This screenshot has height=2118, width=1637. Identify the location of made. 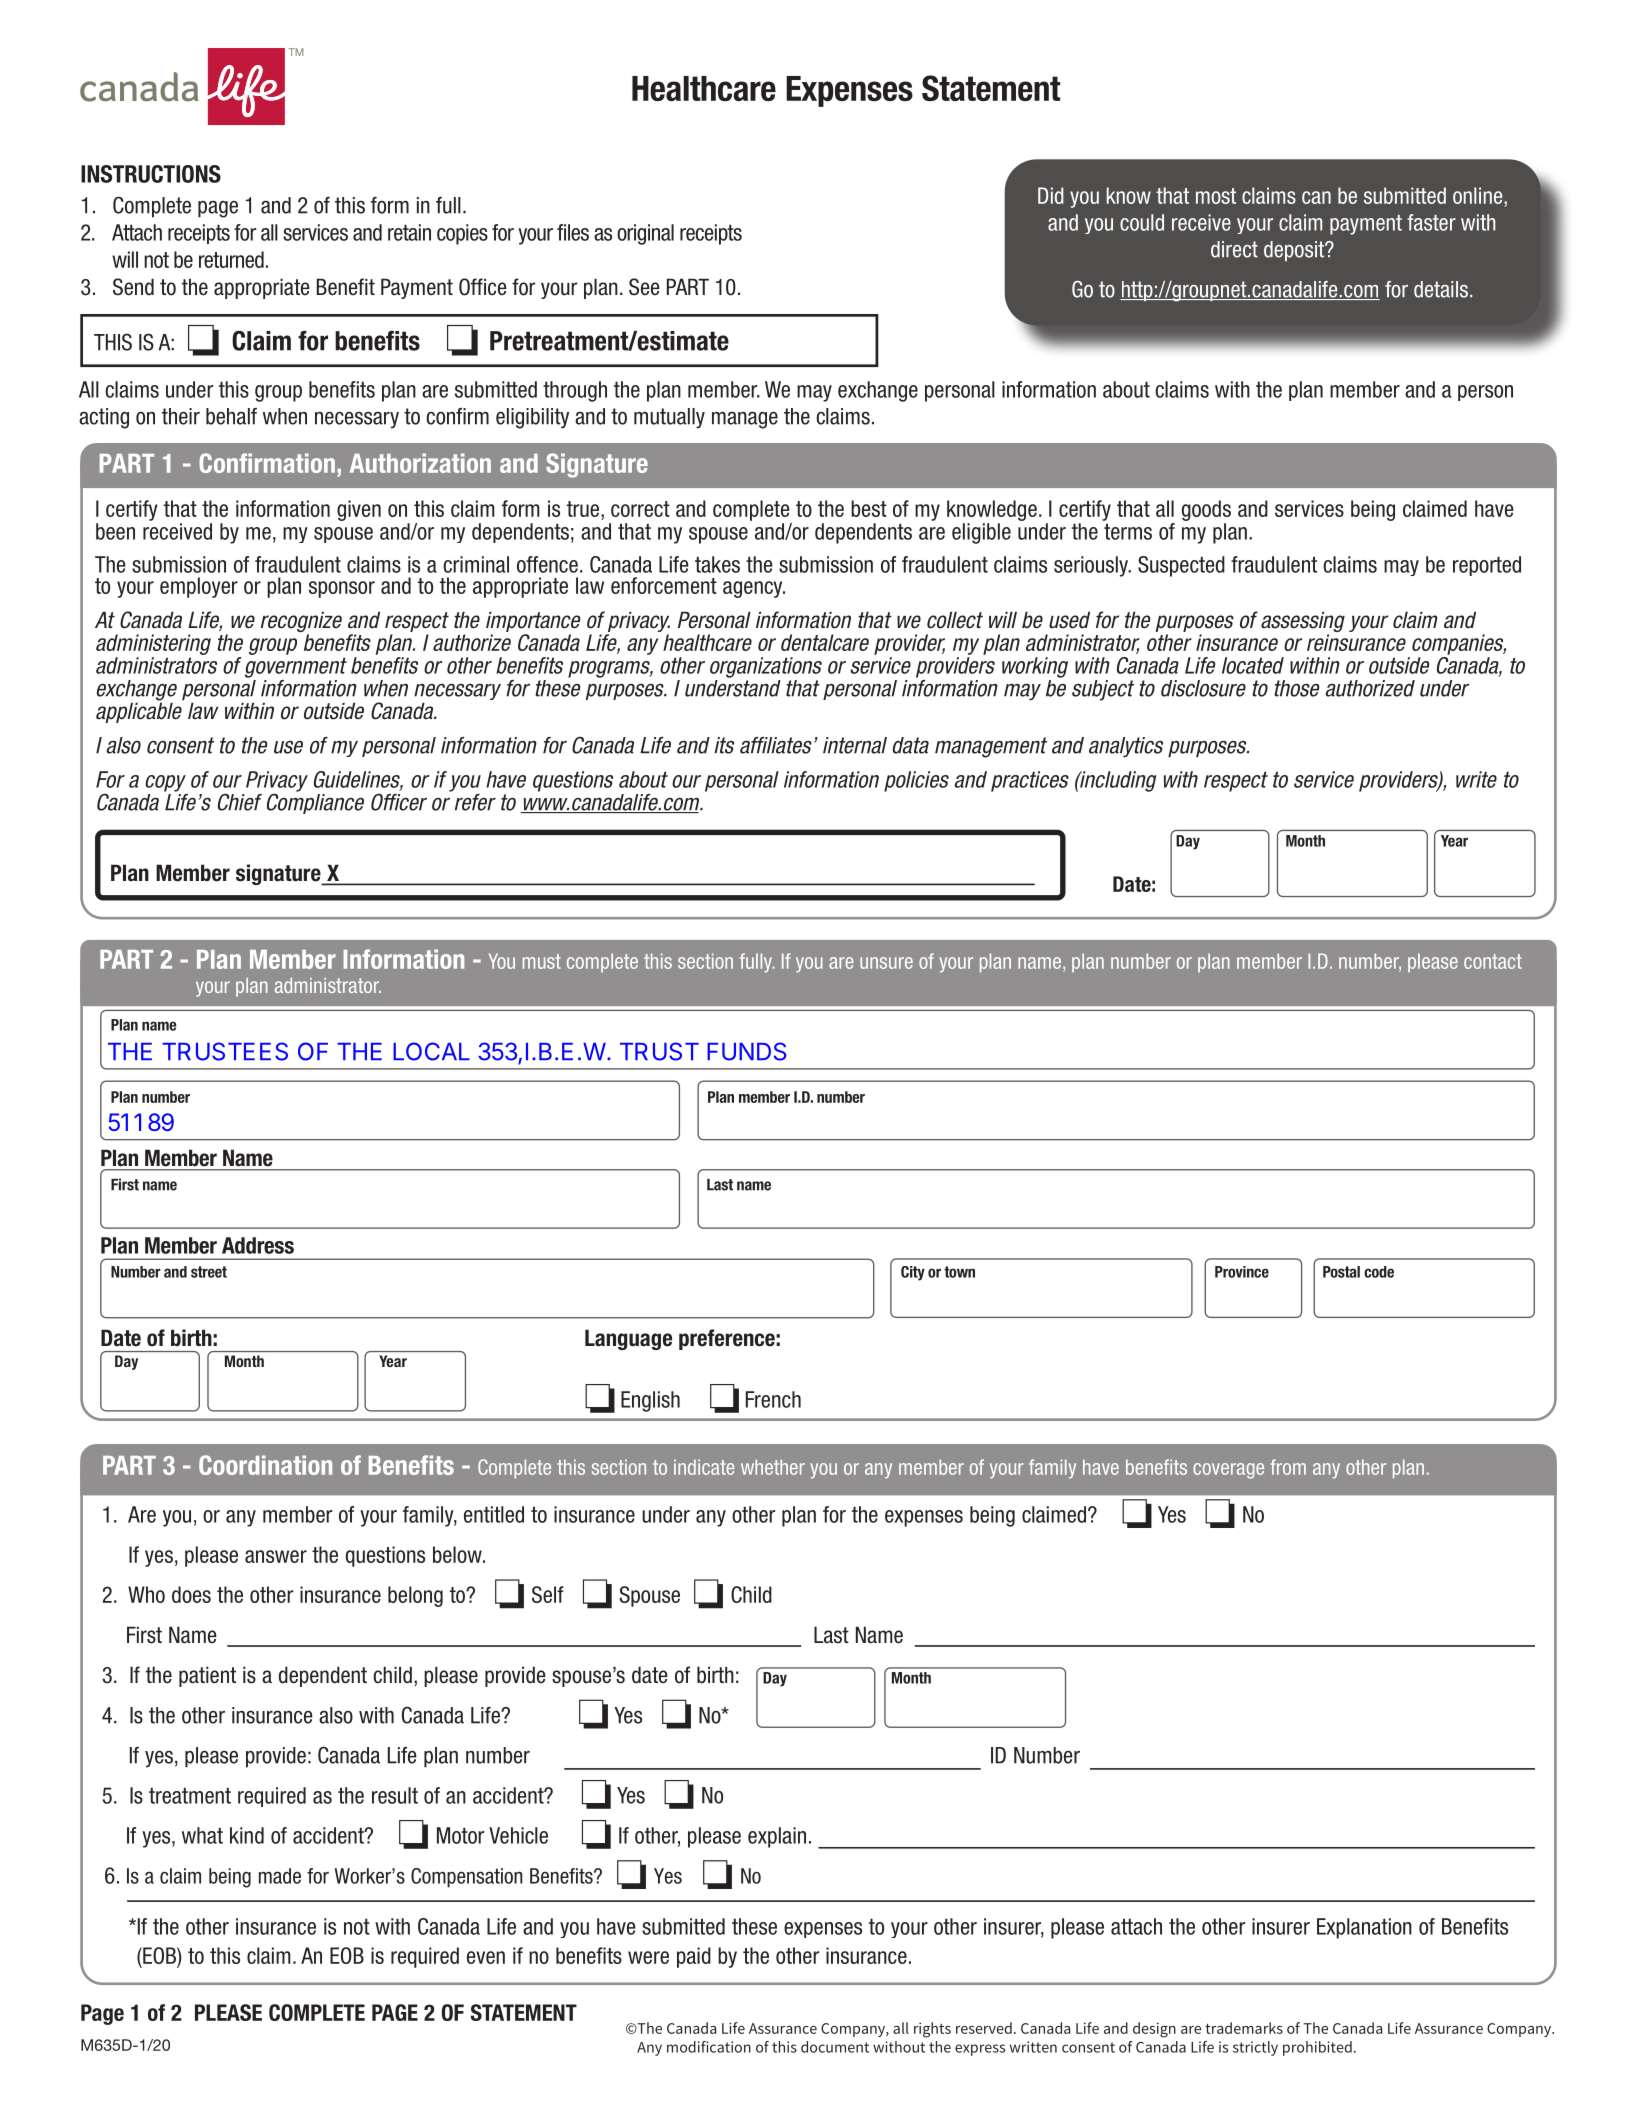
(280, 1876).
